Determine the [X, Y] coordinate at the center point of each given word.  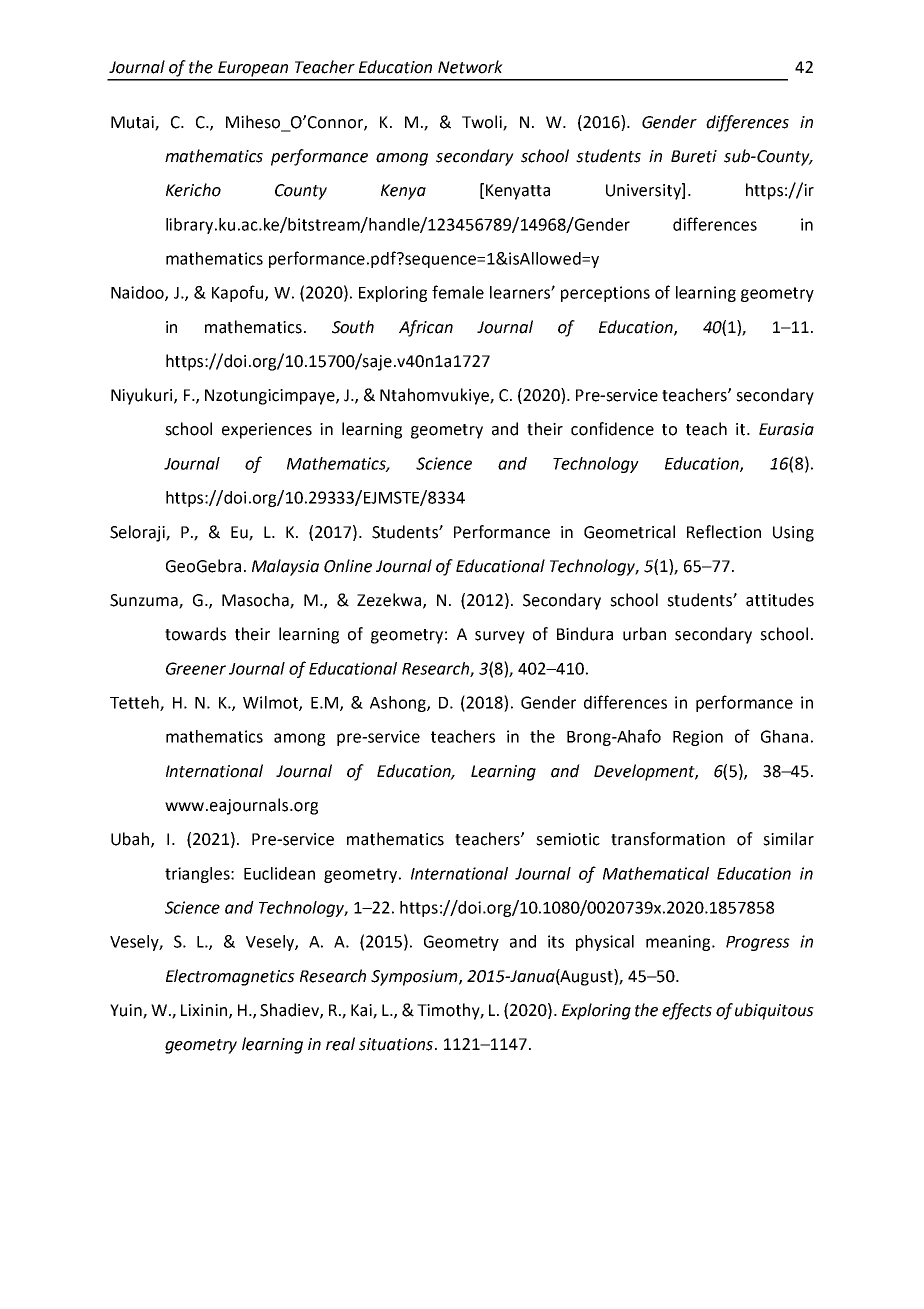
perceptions [605, 294]
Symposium [415, 978]
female [458, 292]
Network [470, 67]
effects [687, 1011]
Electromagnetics [230, 977]
